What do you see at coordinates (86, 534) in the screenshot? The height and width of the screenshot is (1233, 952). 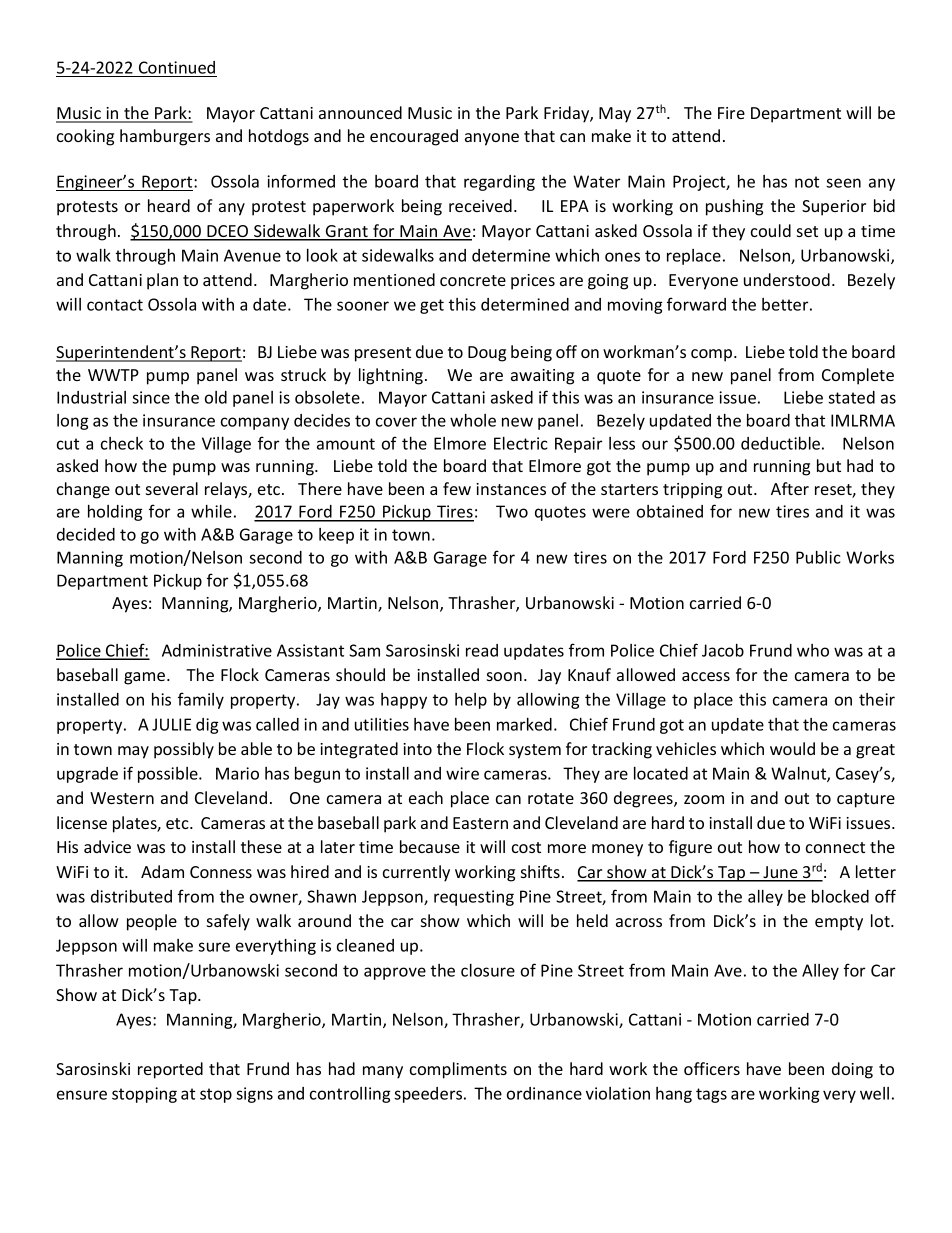 I see `decided` at bounding box center [86, 534].
